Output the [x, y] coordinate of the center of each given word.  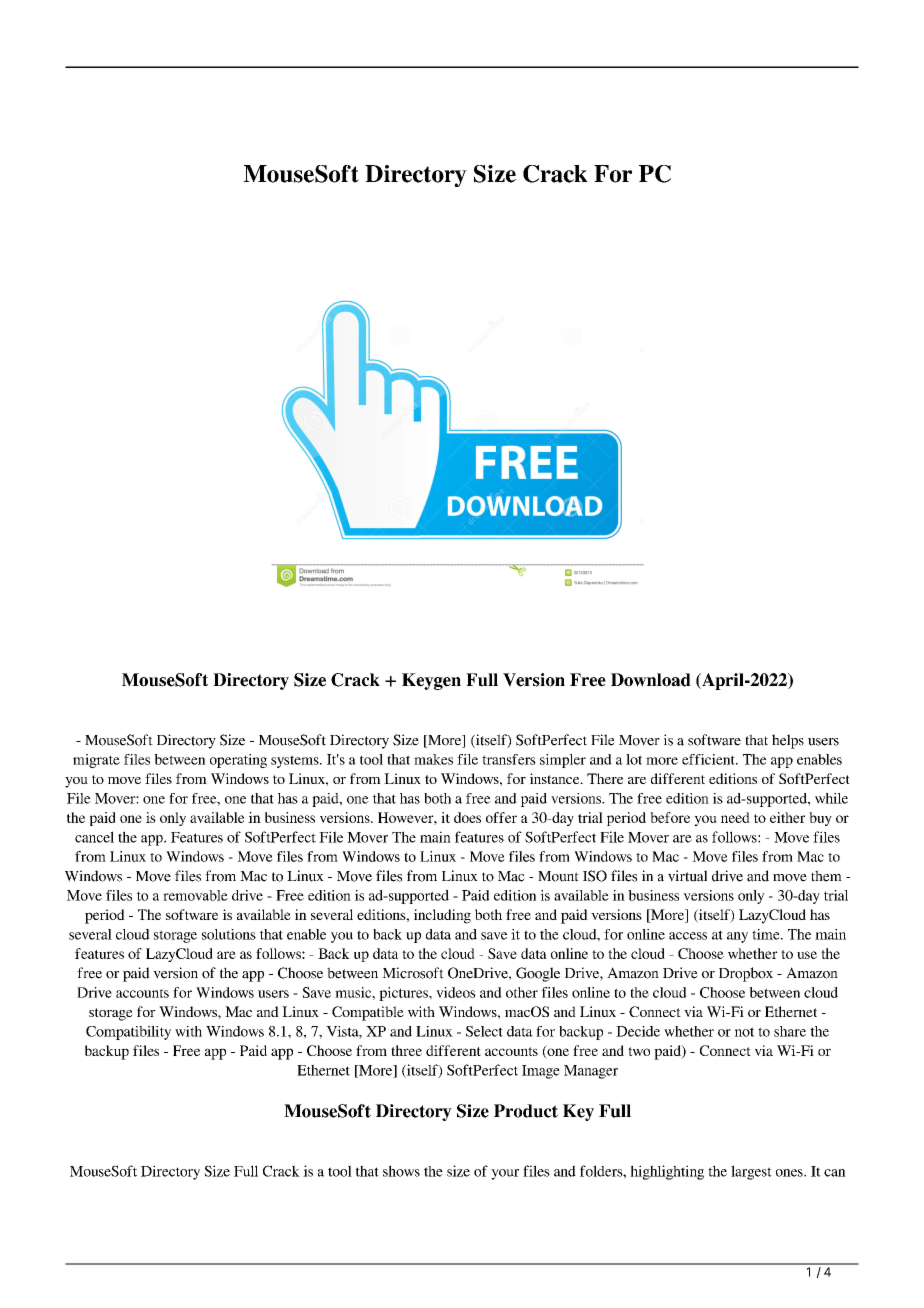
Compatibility [128, 1033]
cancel [94, 837]
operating [238, 761]
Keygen [431, 681]
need [735, 817]
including [442, 916]
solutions [229, 934]
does [467, 817]
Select [484, 1031]
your [505, 1174]
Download [651, 680]
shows [401, 1171]
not [744, 1032]
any [737, 937]
